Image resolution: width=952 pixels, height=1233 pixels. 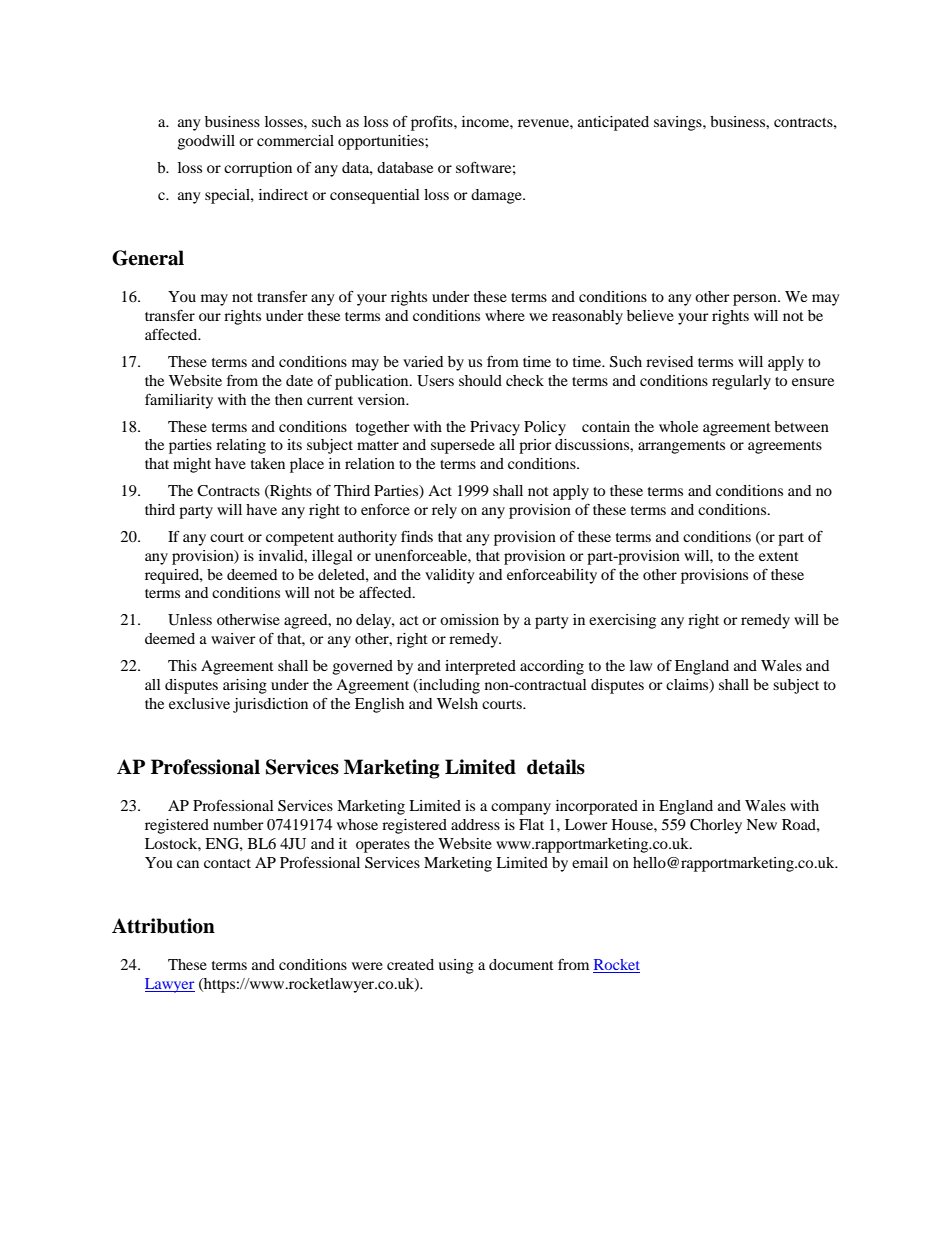 What do you see at coordinates (761, 824) in the page?
I see `New` at bounding box center [761, 824].
